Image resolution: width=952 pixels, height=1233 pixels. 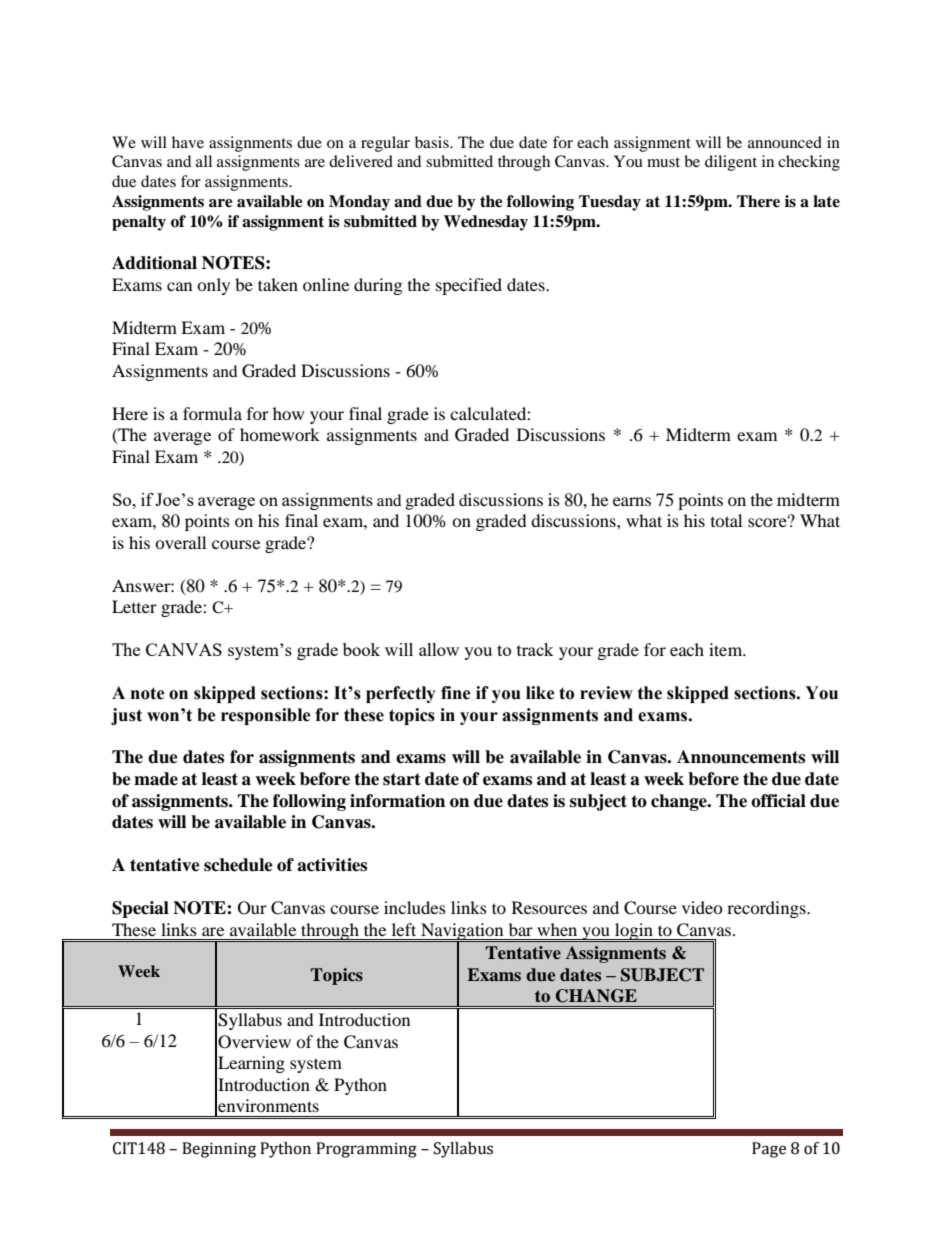 I want to click on formula, so click(x=212, y=413).
